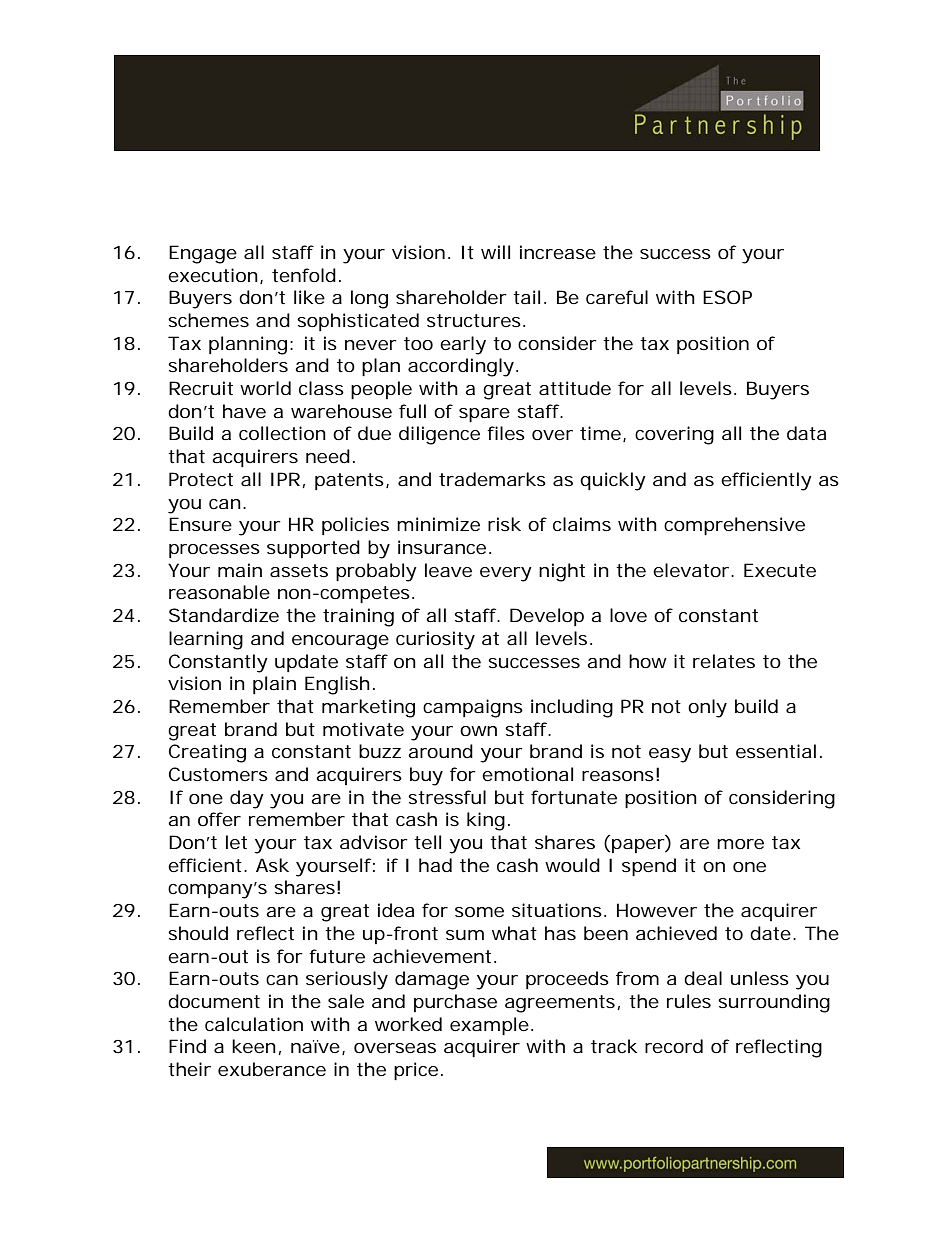  What do you see at coordinates (435, 640) in the screenshot?
I see `curiosity` at bounding box center [435, 640].
